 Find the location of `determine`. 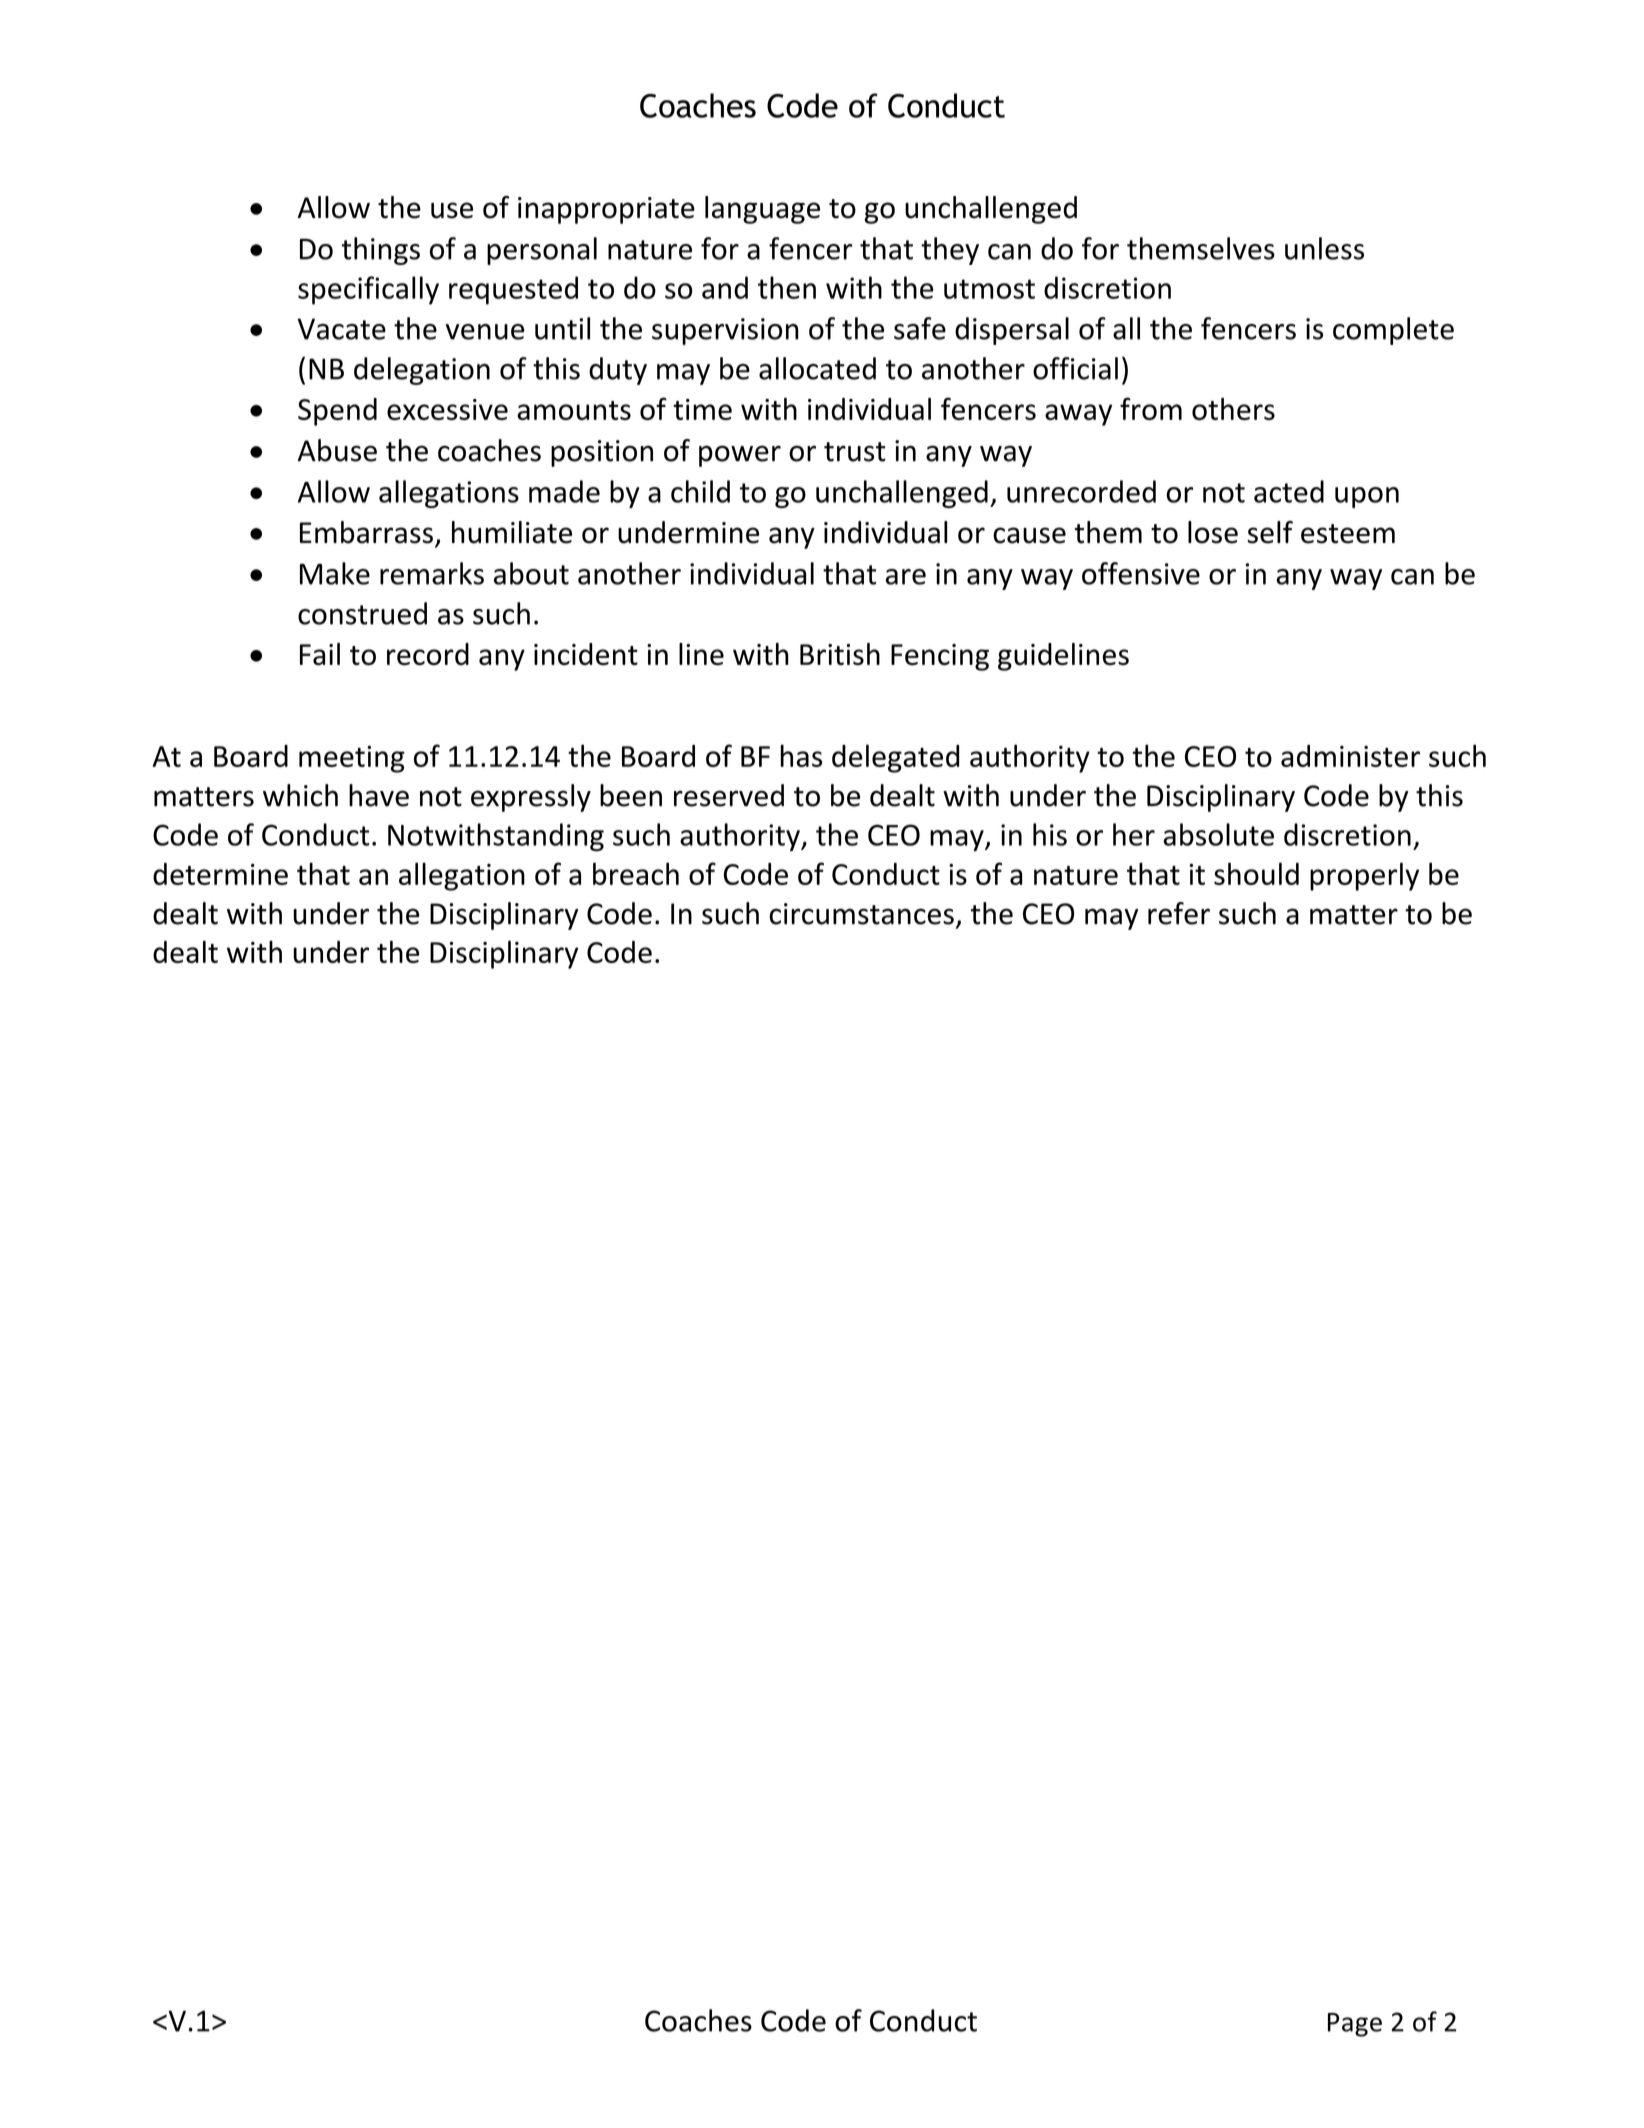

determine is located at coordinates (220, 874).
